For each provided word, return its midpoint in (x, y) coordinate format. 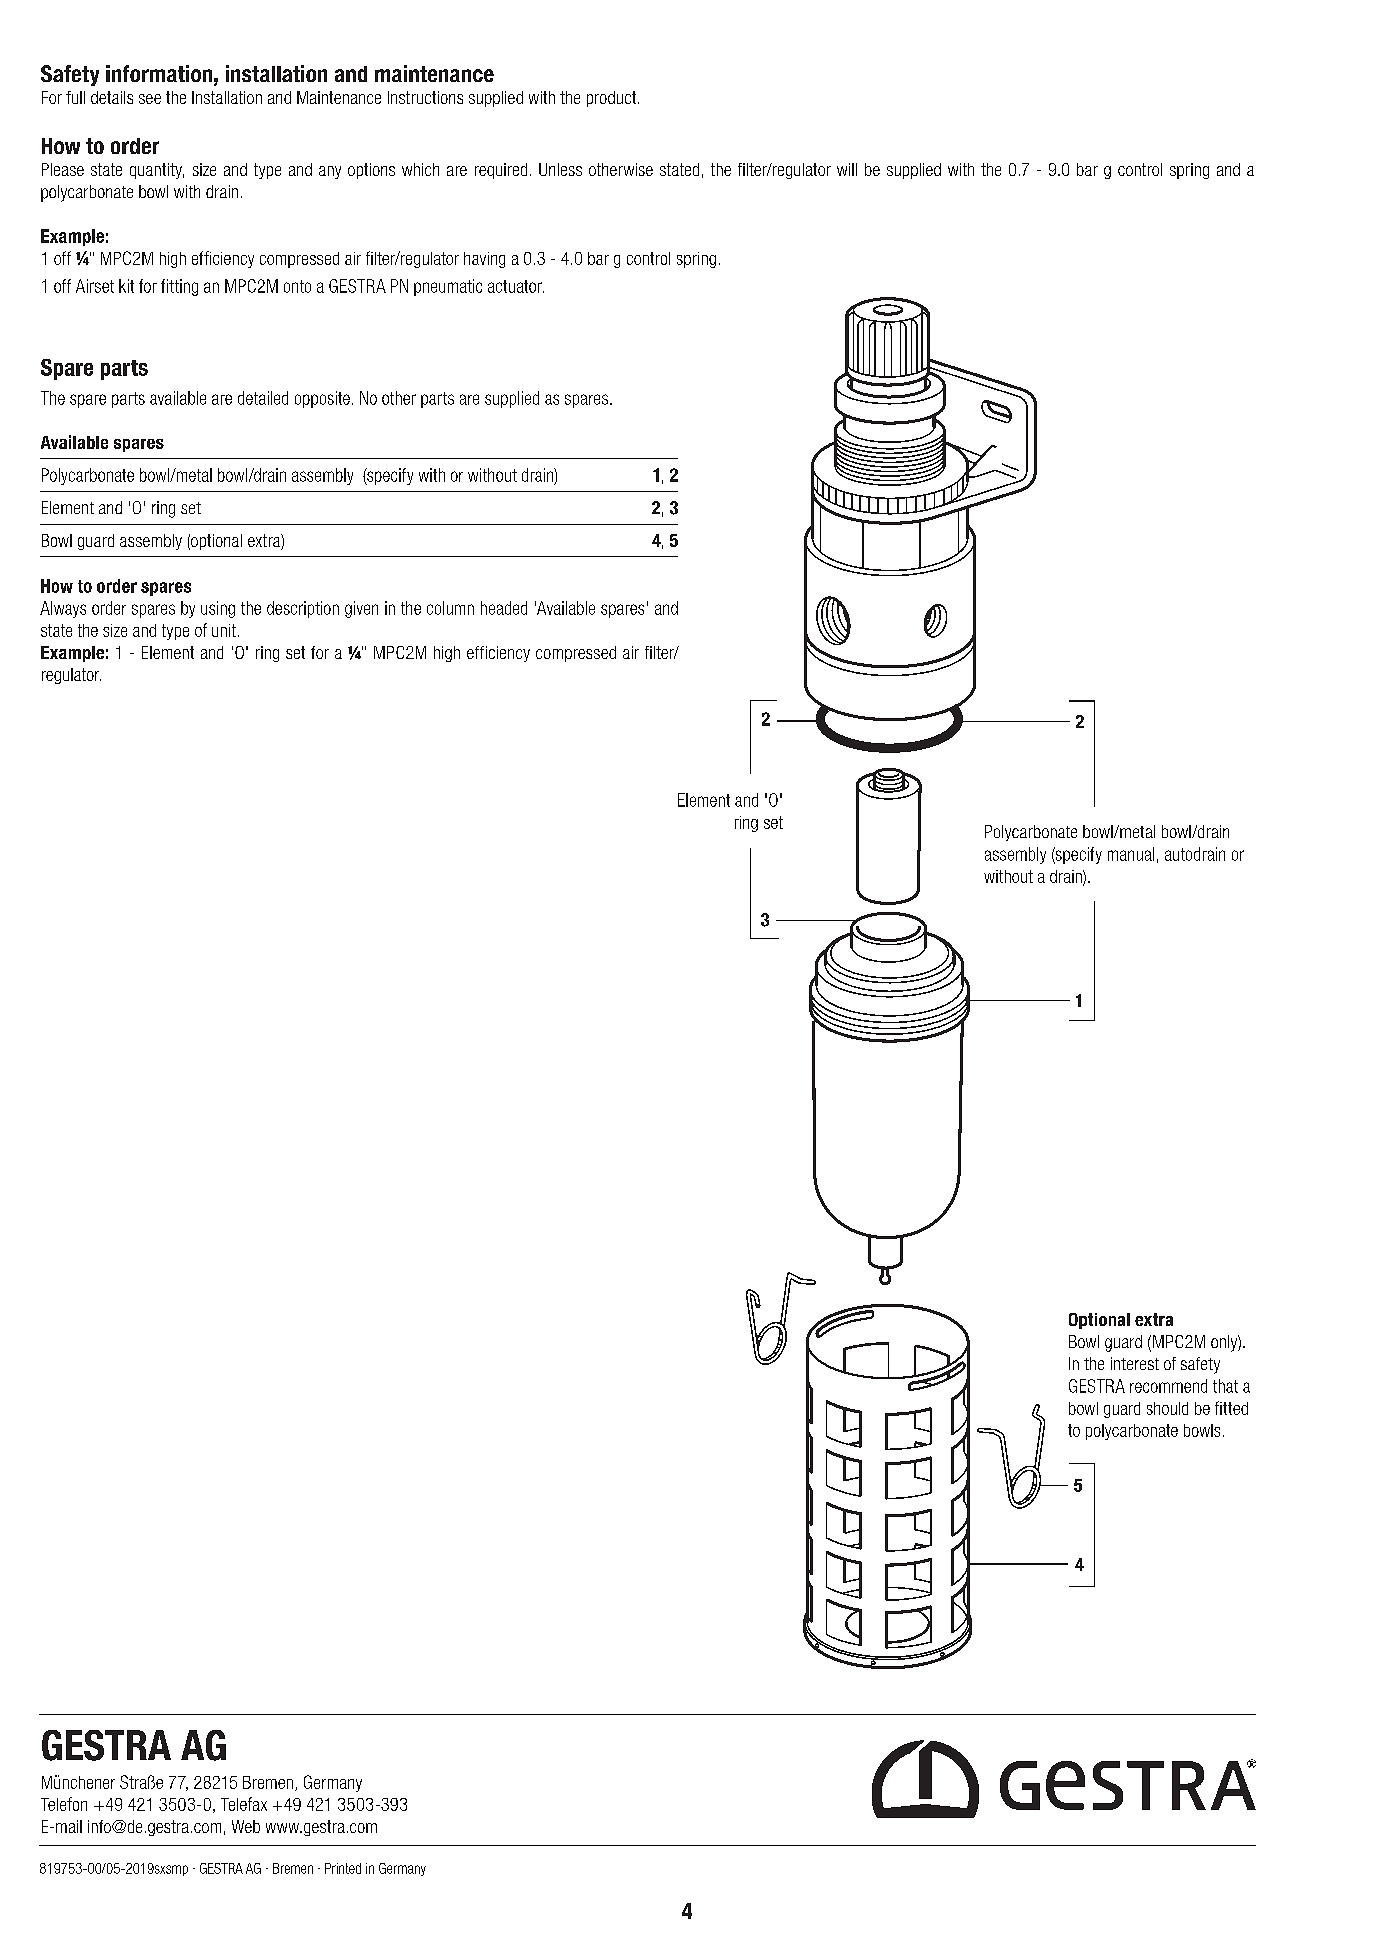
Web (246, 1826)
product (613, 99)
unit (224, 630)
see (150, 99)
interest (1135, 1363)
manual (1131, 854)
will (847, 169)
